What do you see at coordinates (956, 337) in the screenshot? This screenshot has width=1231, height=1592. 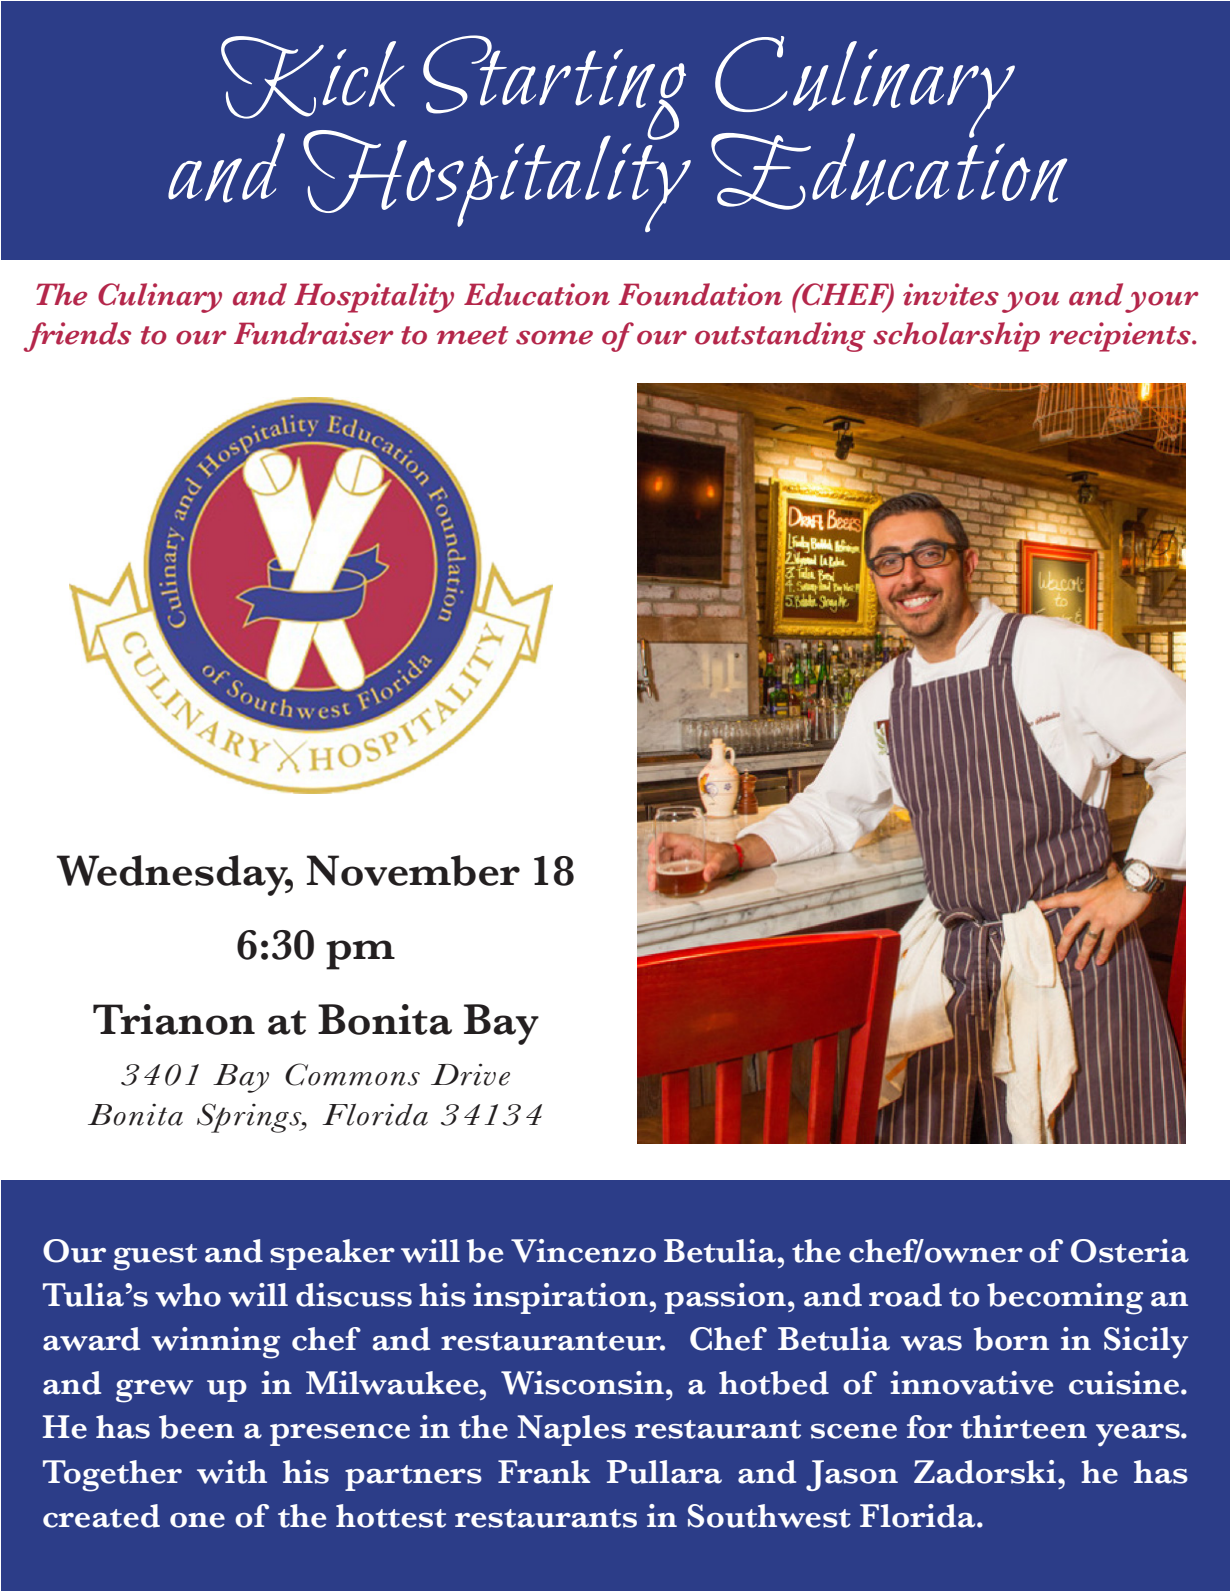 I see `scholarship` at bounding box center [956, 337].
